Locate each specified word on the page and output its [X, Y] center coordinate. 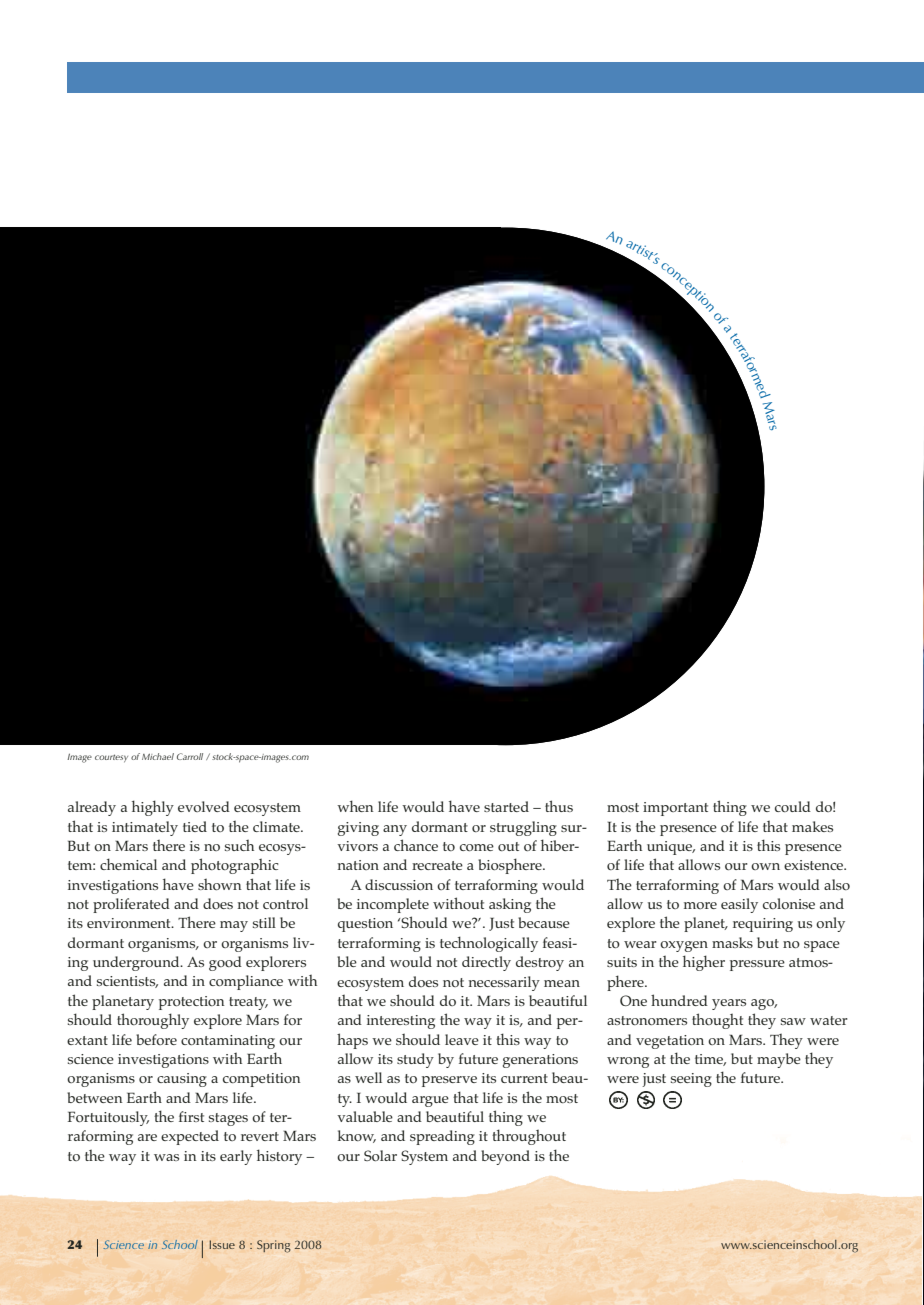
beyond [505, 1157]
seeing [691, 1080]
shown [220, 884]
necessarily [504, 983]
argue [430, 1101]
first [191, 1116]
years [729, 1004]
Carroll [190, 756]
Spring [274, 1246]
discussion [399, 884]
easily [739, 905]
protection [192, 1003]
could [793, 806]
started [506, 806]
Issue [222, 1244]
